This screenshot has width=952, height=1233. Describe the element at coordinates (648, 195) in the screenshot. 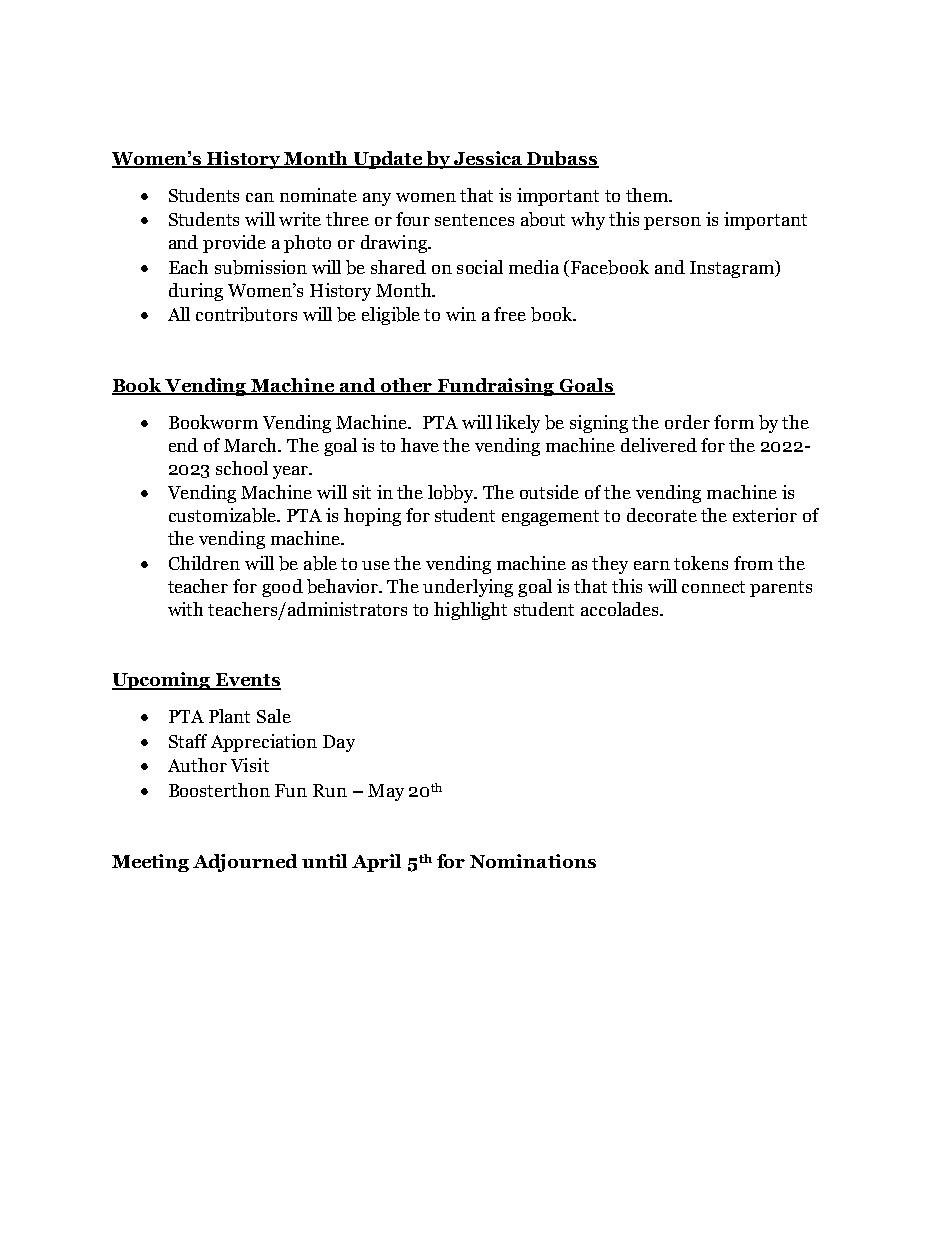

I see `them` at that location.
